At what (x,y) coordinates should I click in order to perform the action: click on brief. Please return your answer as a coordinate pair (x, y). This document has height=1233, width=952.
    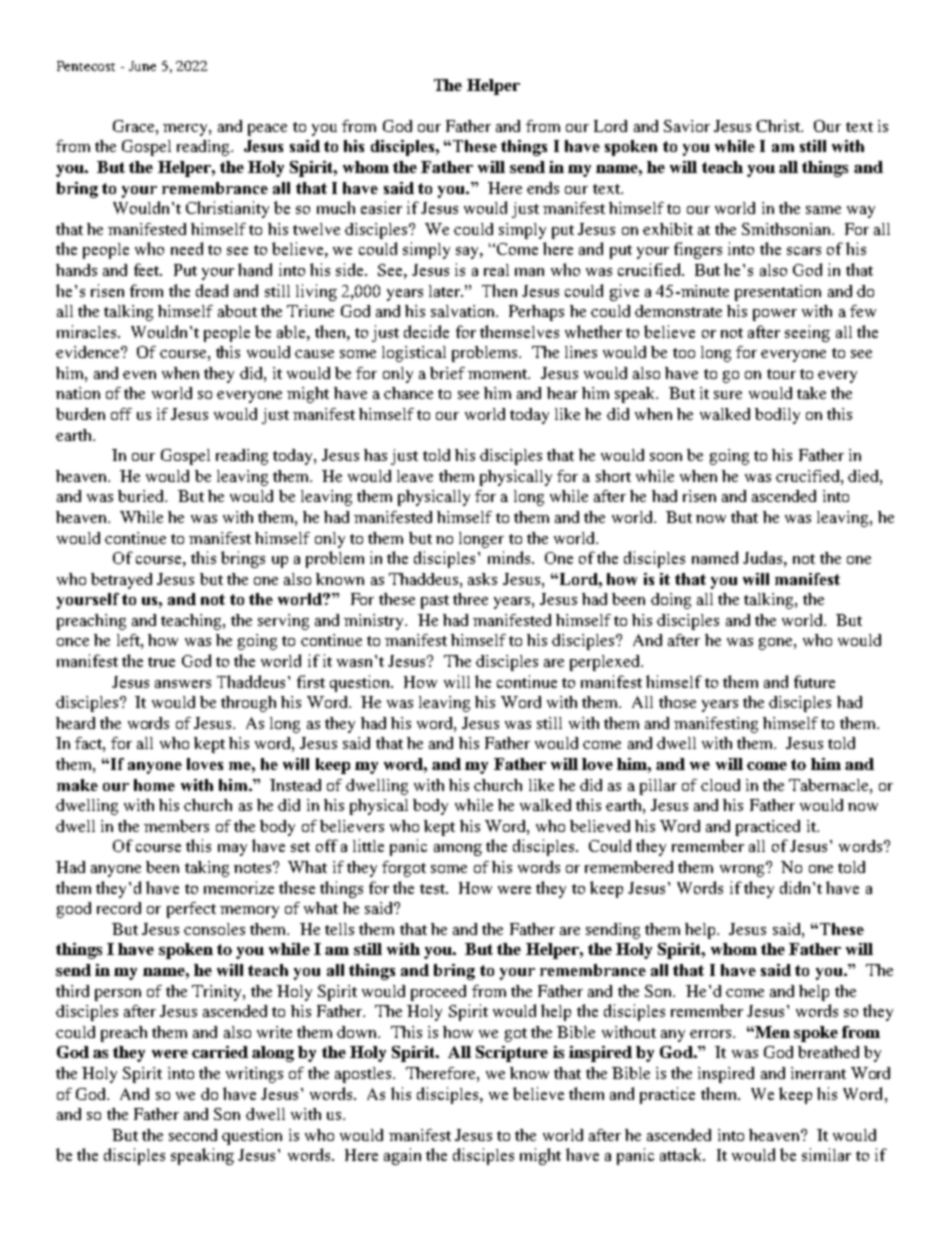
    Looking at the image, I should click on (447, 373).
